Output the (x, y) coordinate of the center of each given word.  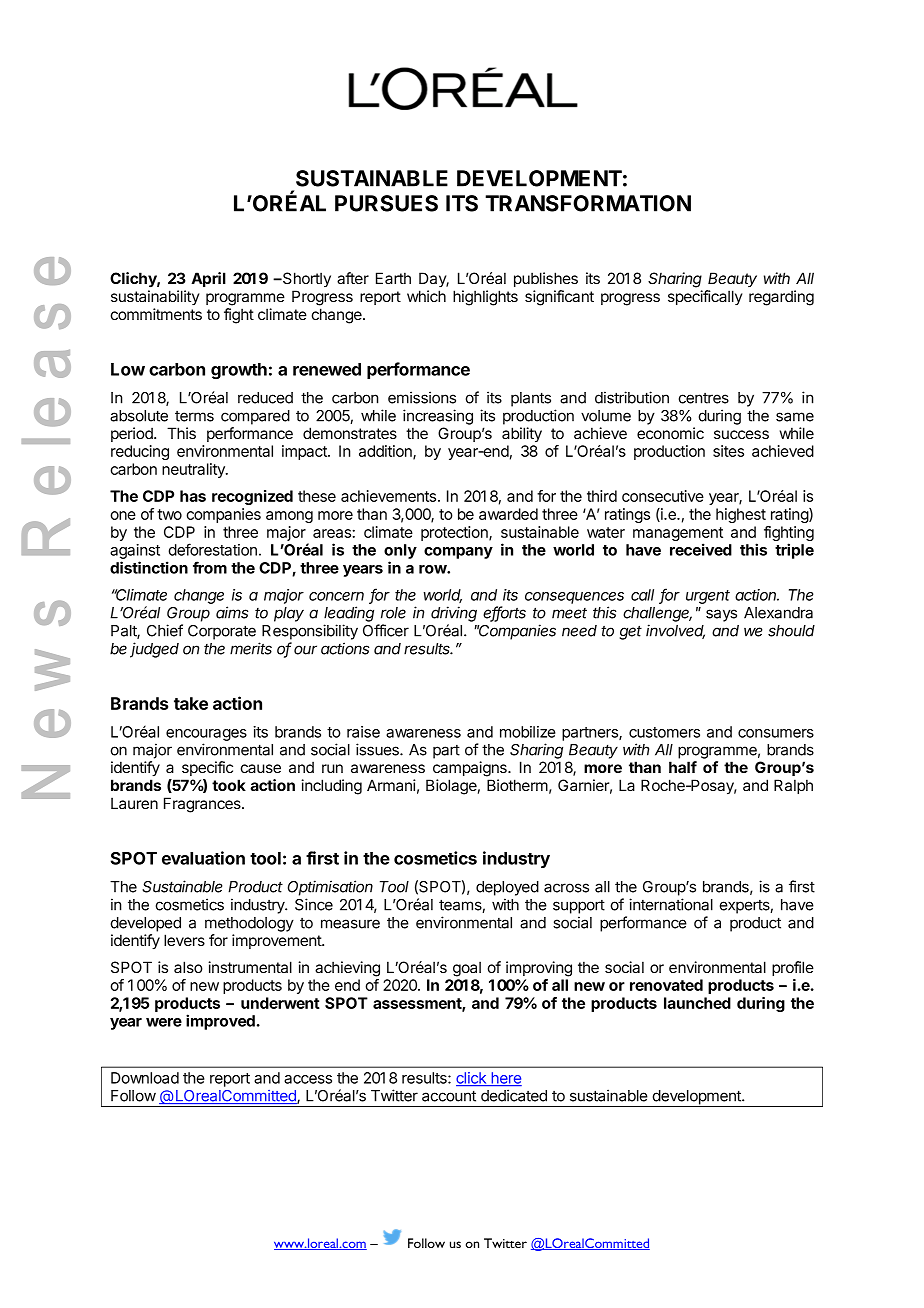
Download (145, 1078)
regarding (781, 298)
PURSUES (386, 203)
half (683, 767)
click (472, 1079)
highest (741, 515)
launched (697, 1003)
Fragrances (203, 805)
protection (455, 533)
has (193, 496)
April (208, 279)
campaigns (471, 769)
